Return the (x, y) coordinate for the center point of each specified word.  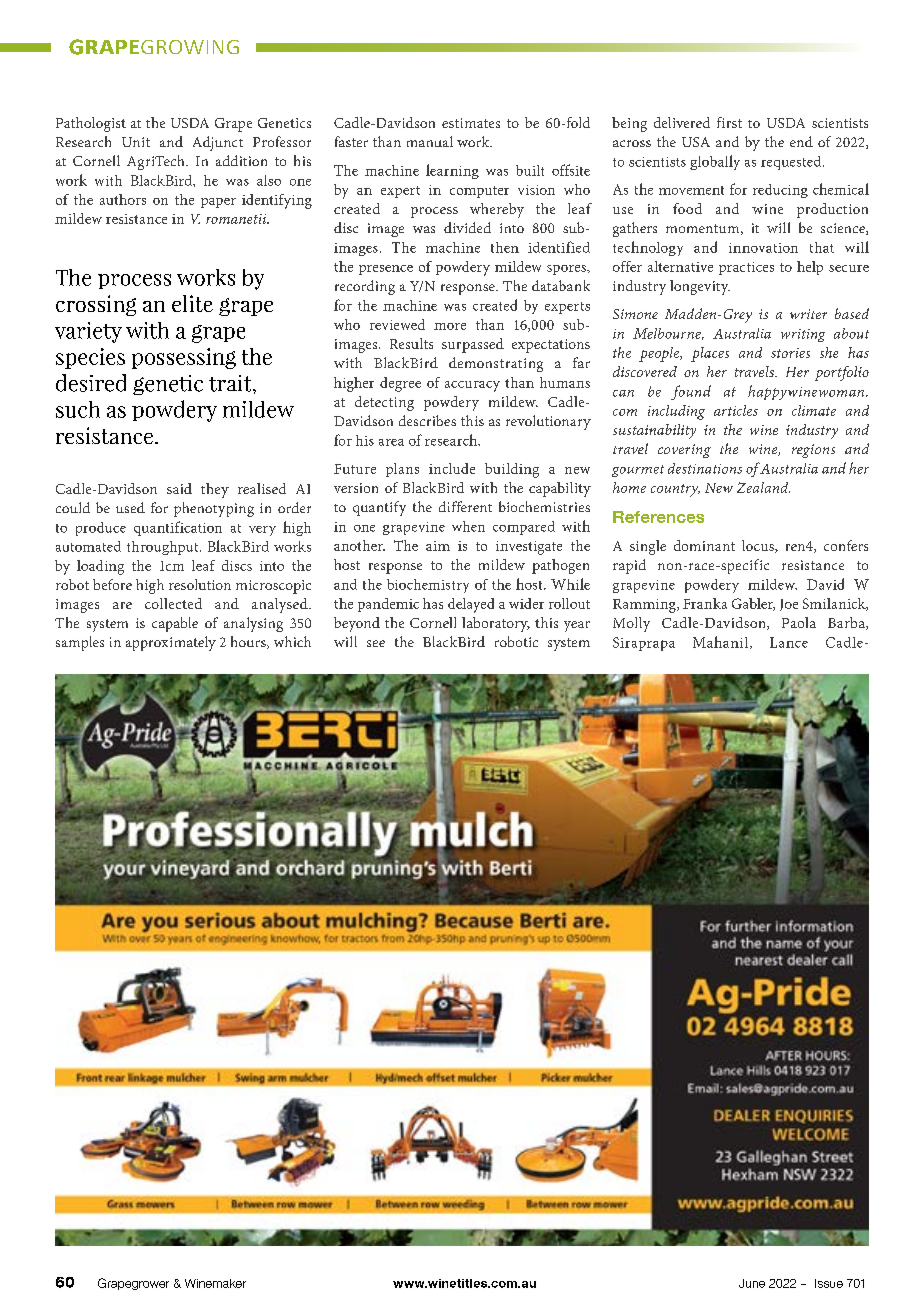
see (376, 643)
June (752, 1283)
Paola (799, 622)
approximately (171, 643)
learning (452, 171)
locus (759, 546)
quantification (178, 528)
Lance (789, 642)
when (468, 526)
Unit (136, 142)
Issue (829, 1283)
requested (792, 163)
